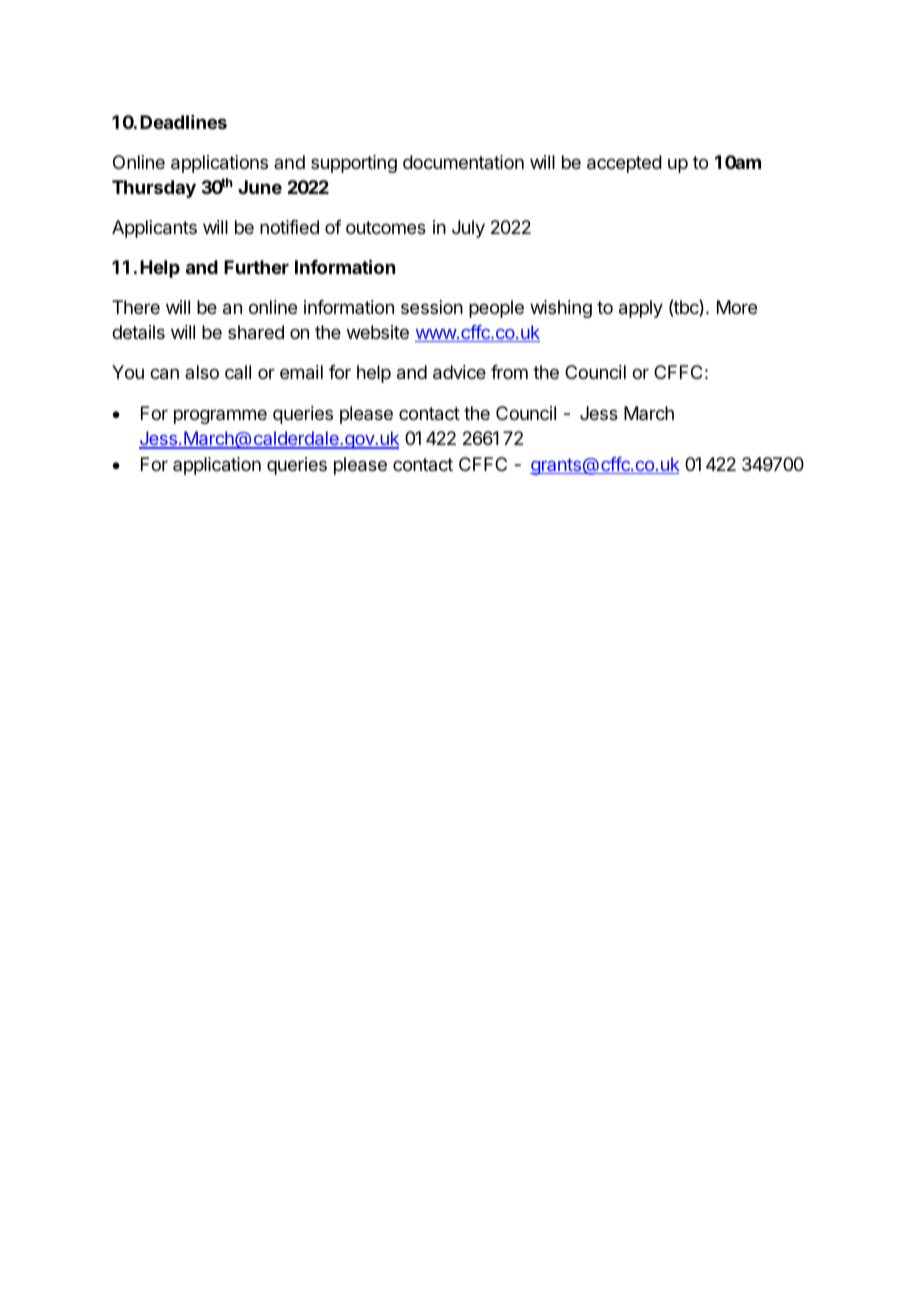 The width and height of the image is (924, 1307). What do you see at coordinates (463, 162) in the image?
I see `documentation` at bounding box center [463, 162].
